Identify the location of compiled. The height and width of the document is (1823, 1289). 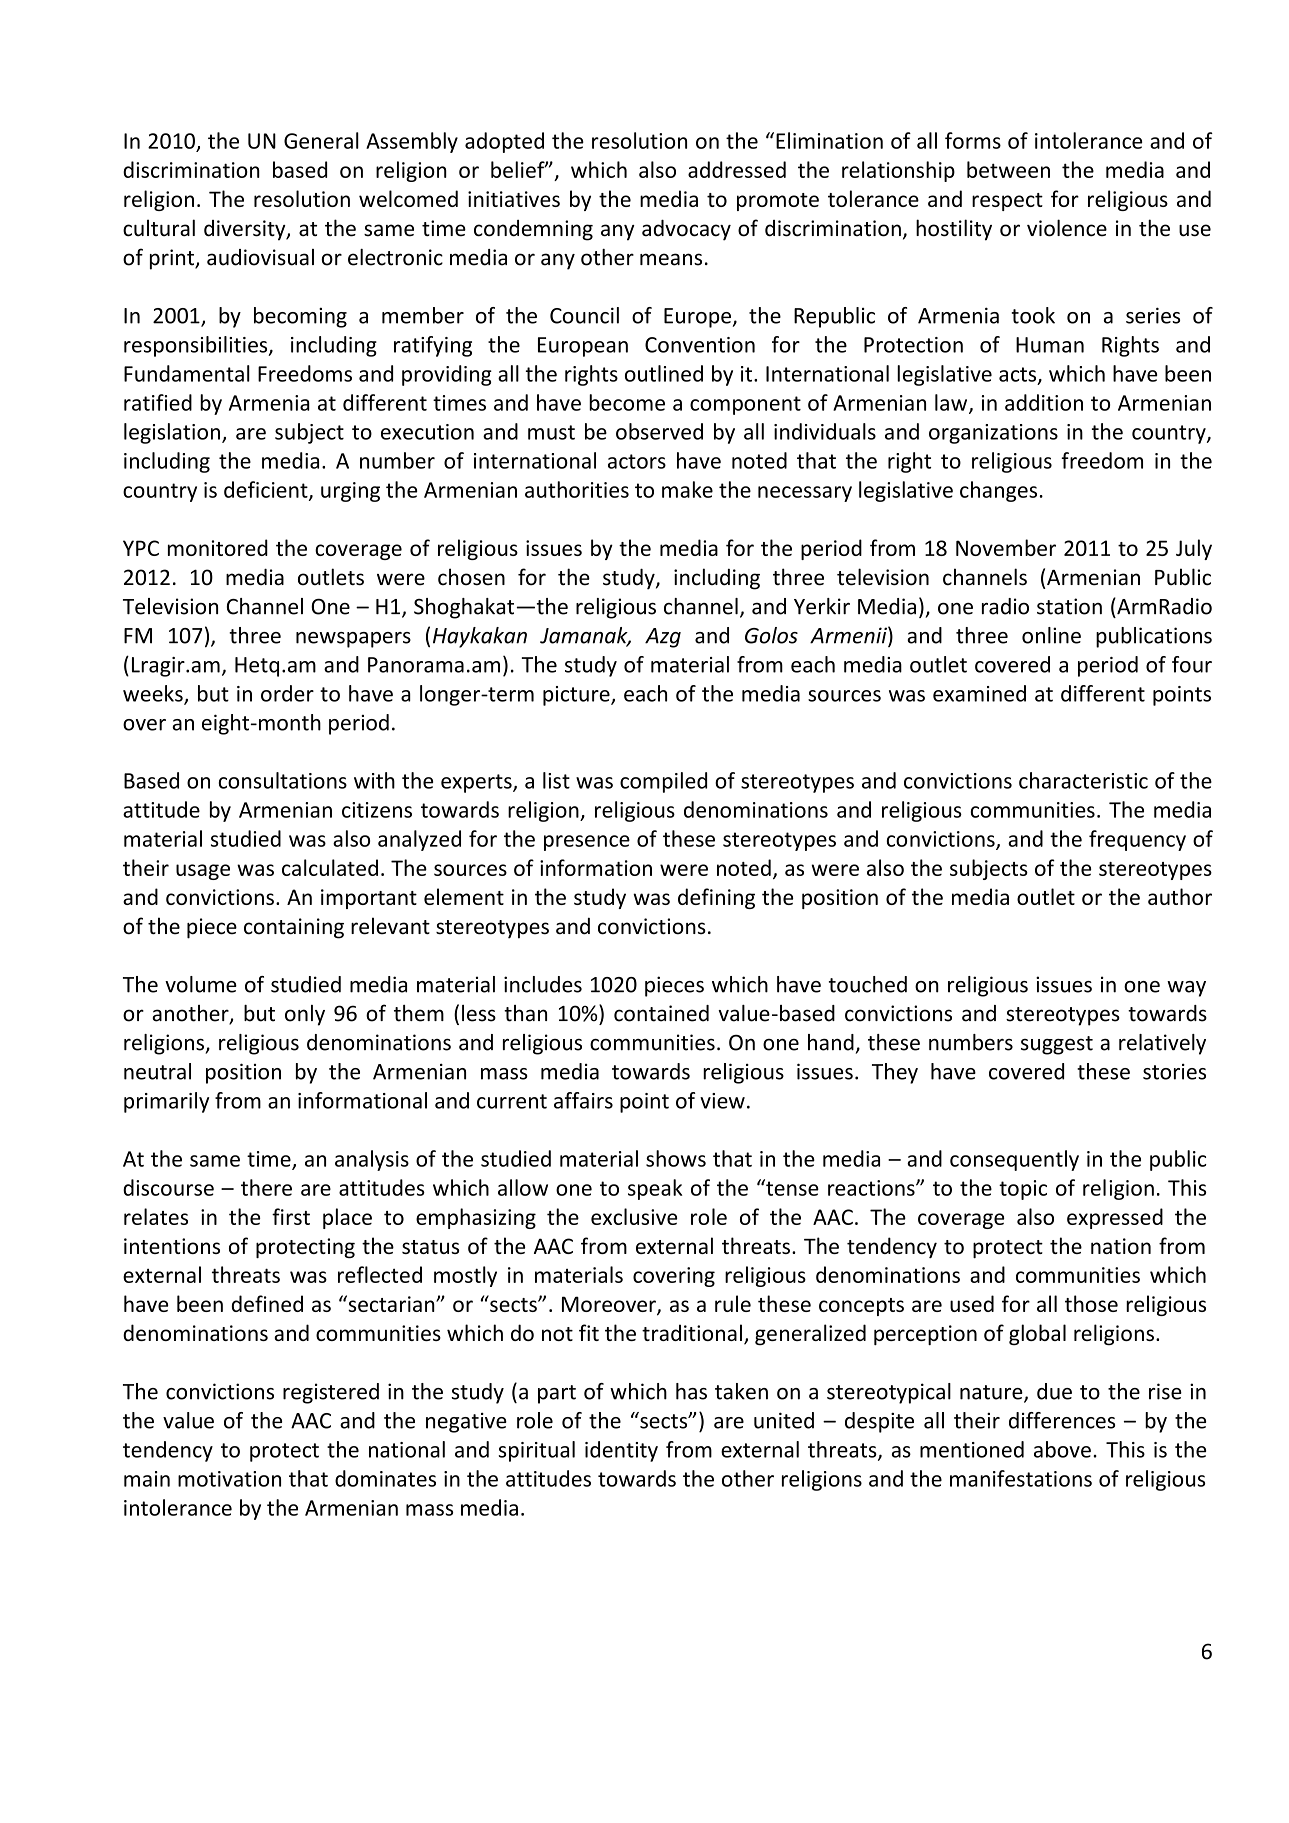
(663, 782).
